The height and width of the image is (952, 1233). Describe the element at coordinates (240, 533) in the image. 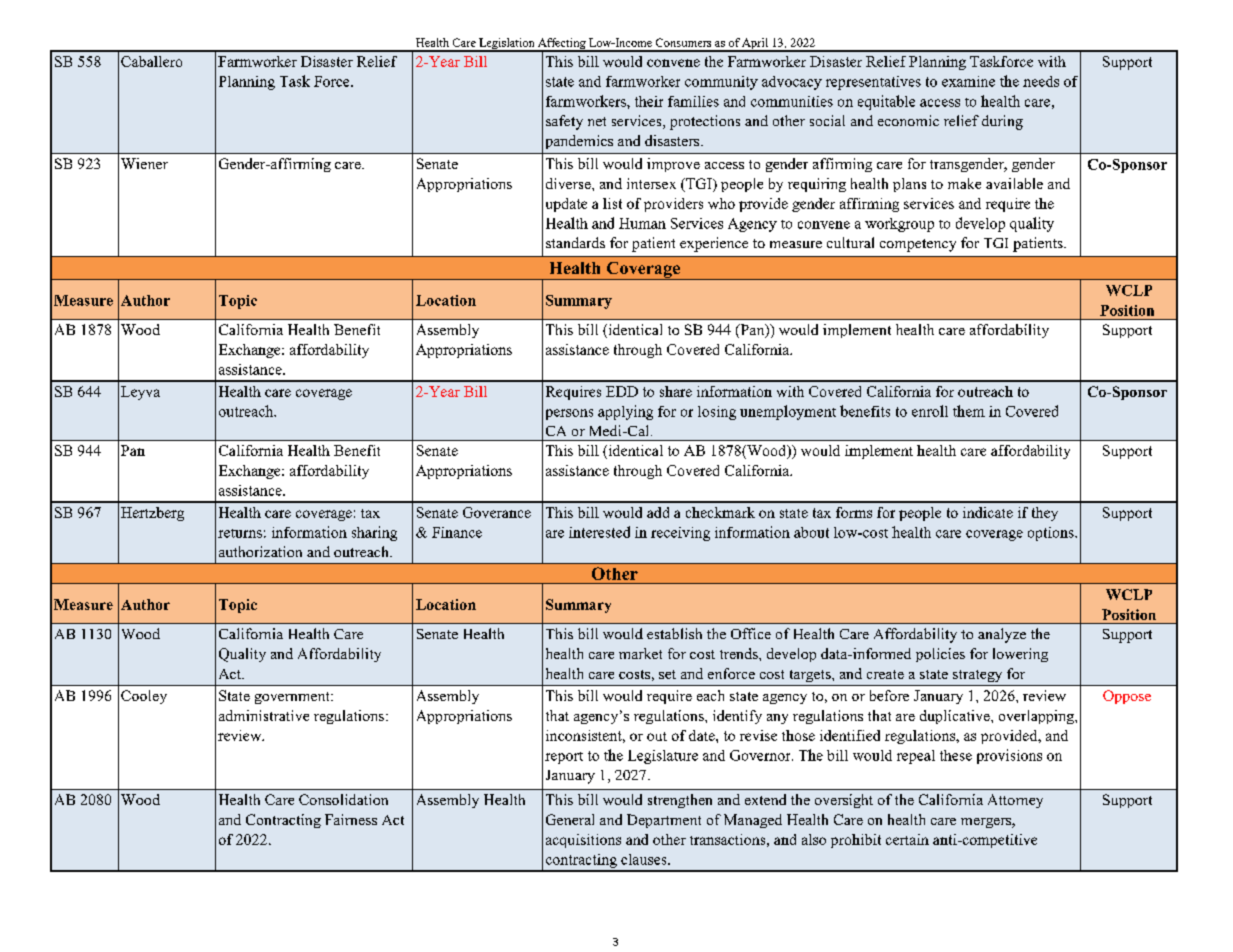

I see `returns` at that location.
